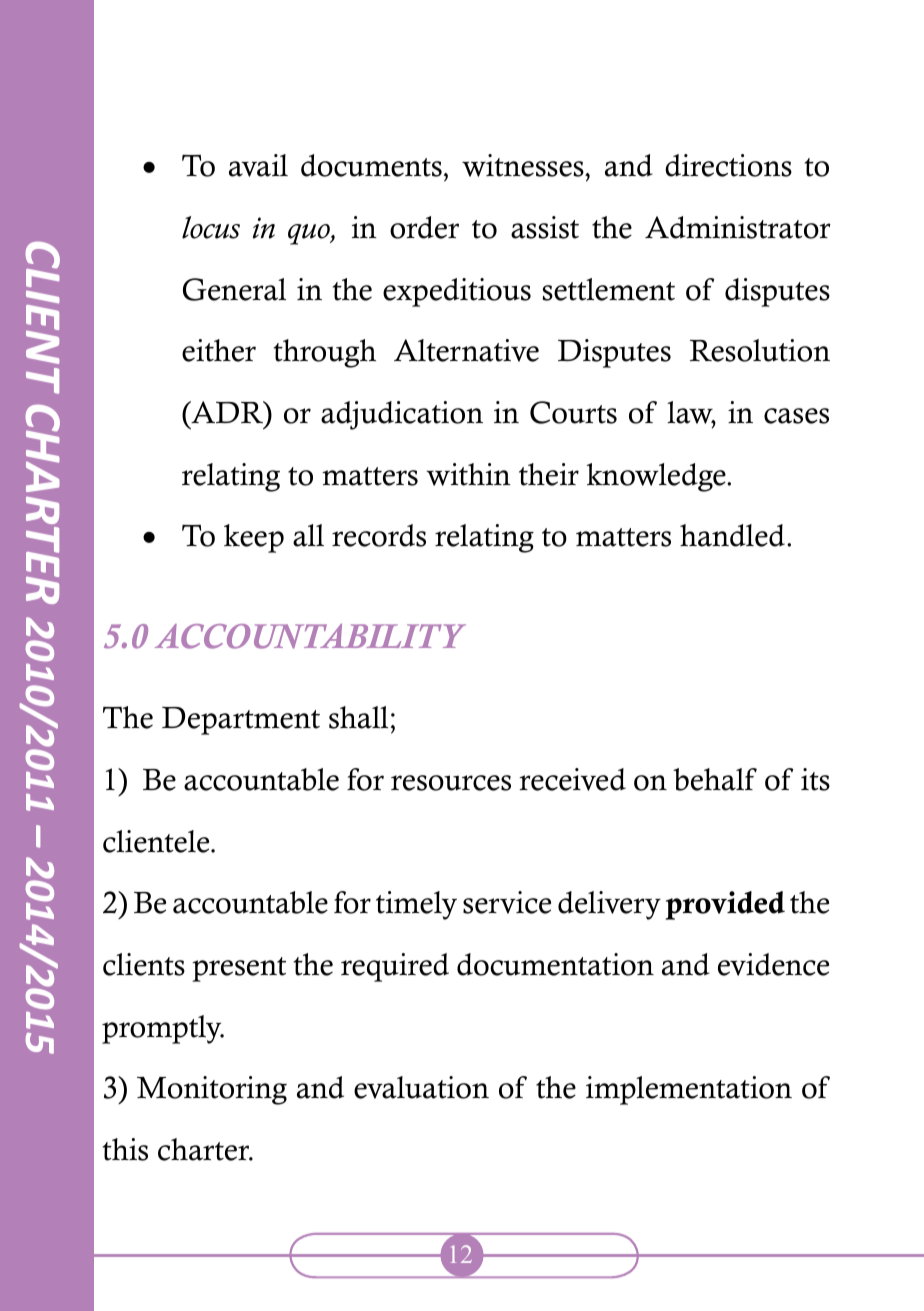 The height and width of the screenshot is (1311, 924). Describe the element at coordinates (732, 535) in the screenshot. I see `handled` at that location.
